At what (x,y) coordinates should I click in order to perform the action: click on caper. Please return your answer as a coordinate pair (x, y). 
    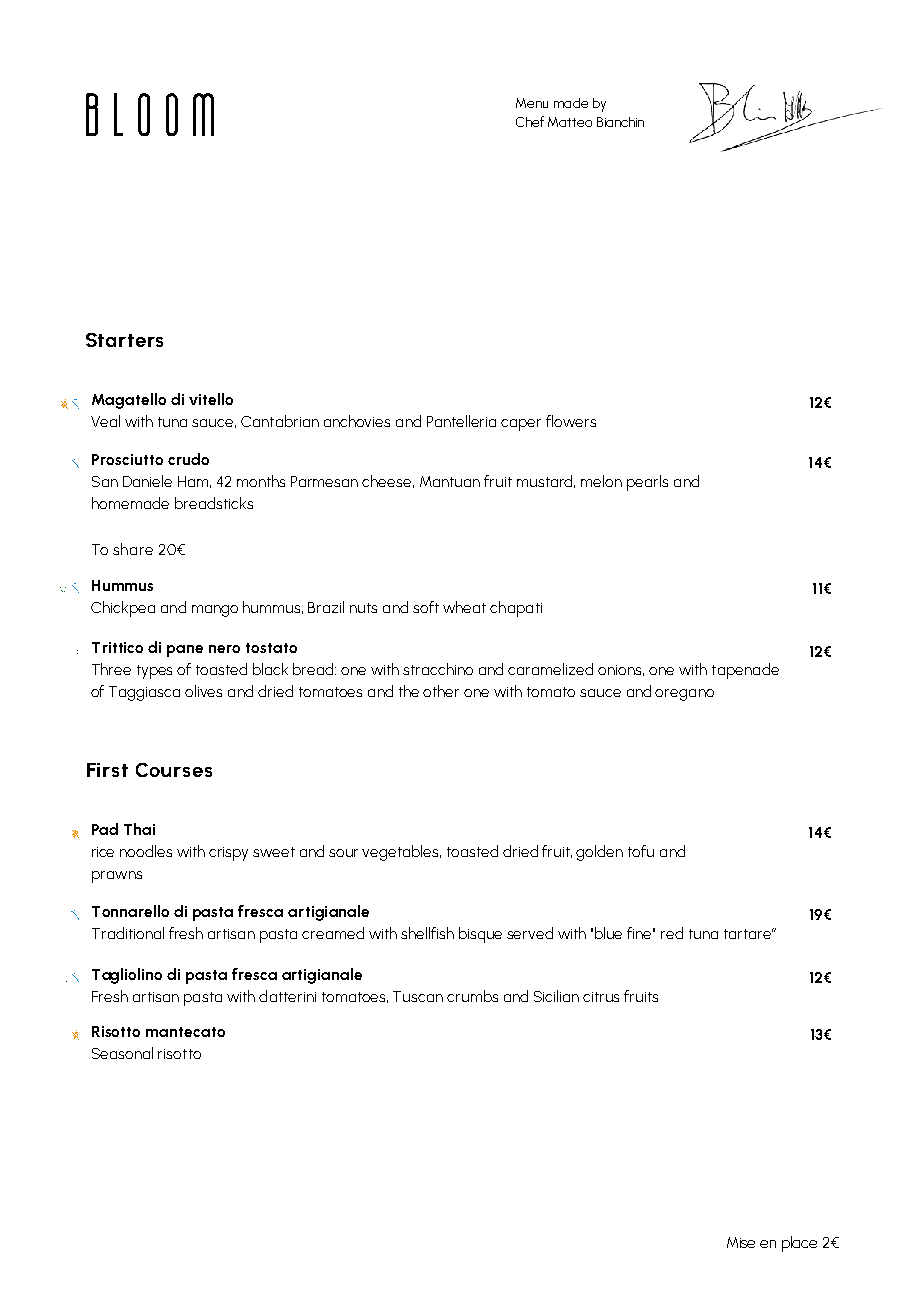
    Looking at the image, I should click on (521, 425).
